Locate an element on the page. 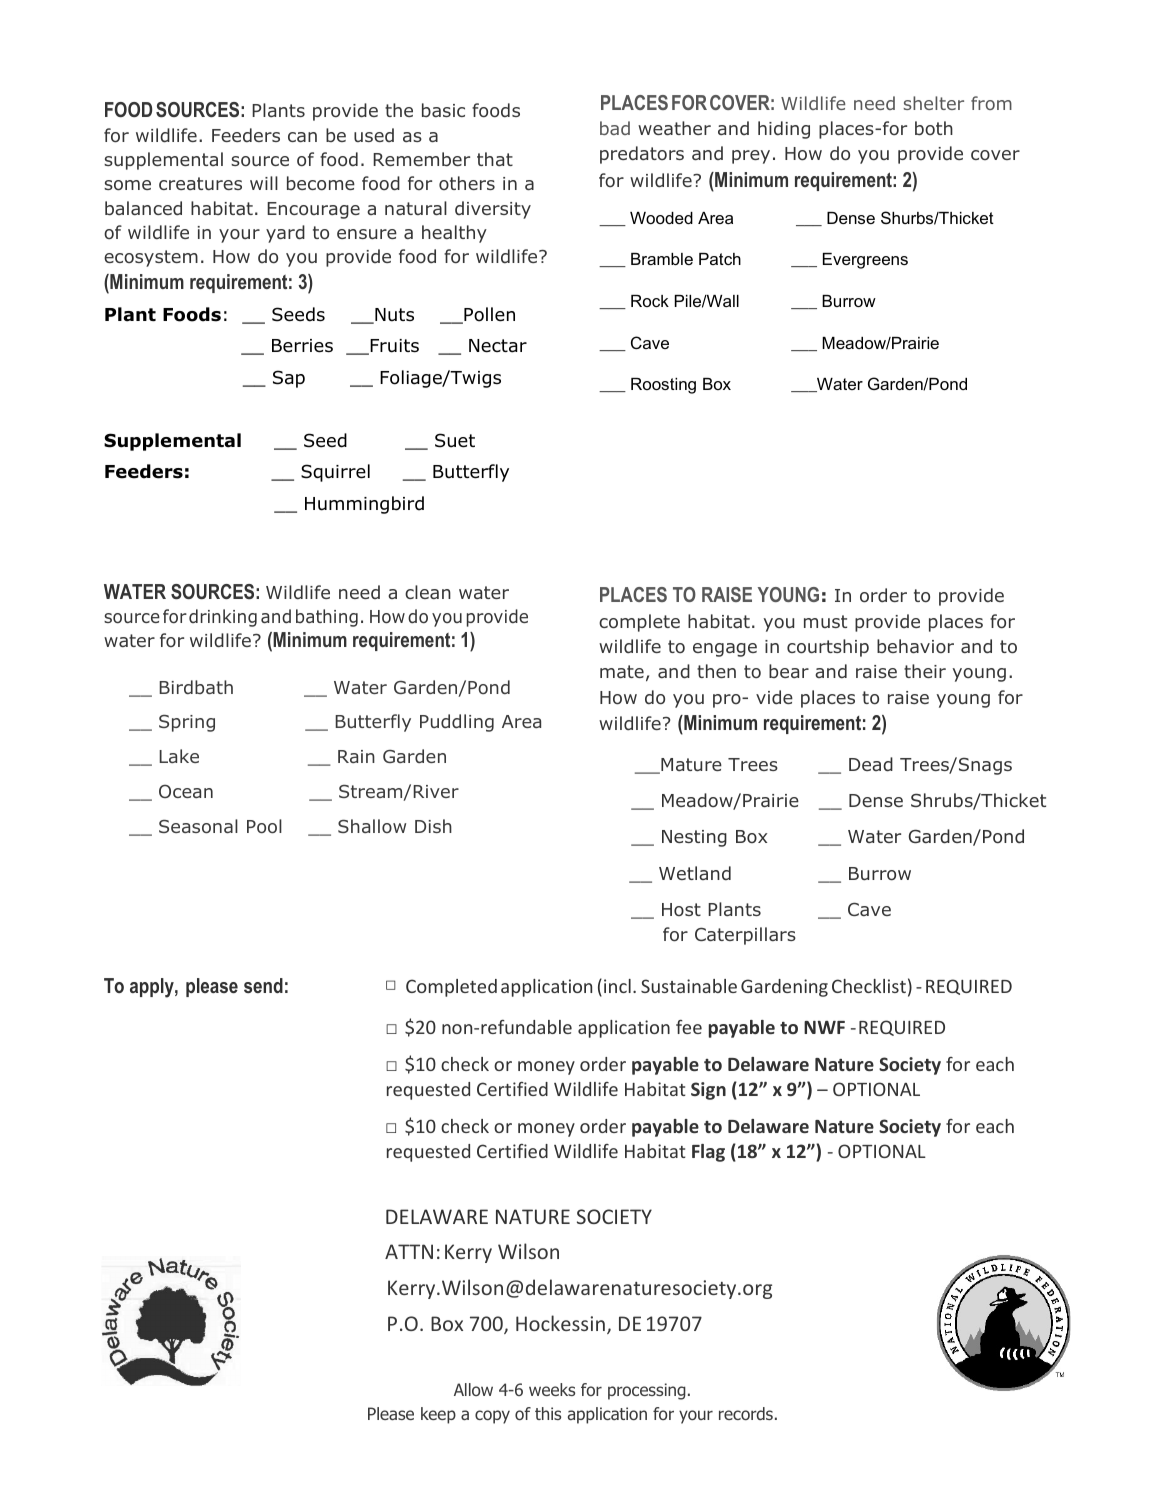 The height and width of the page is (1496, 1156). bad is located at coordinates (615, 128).
